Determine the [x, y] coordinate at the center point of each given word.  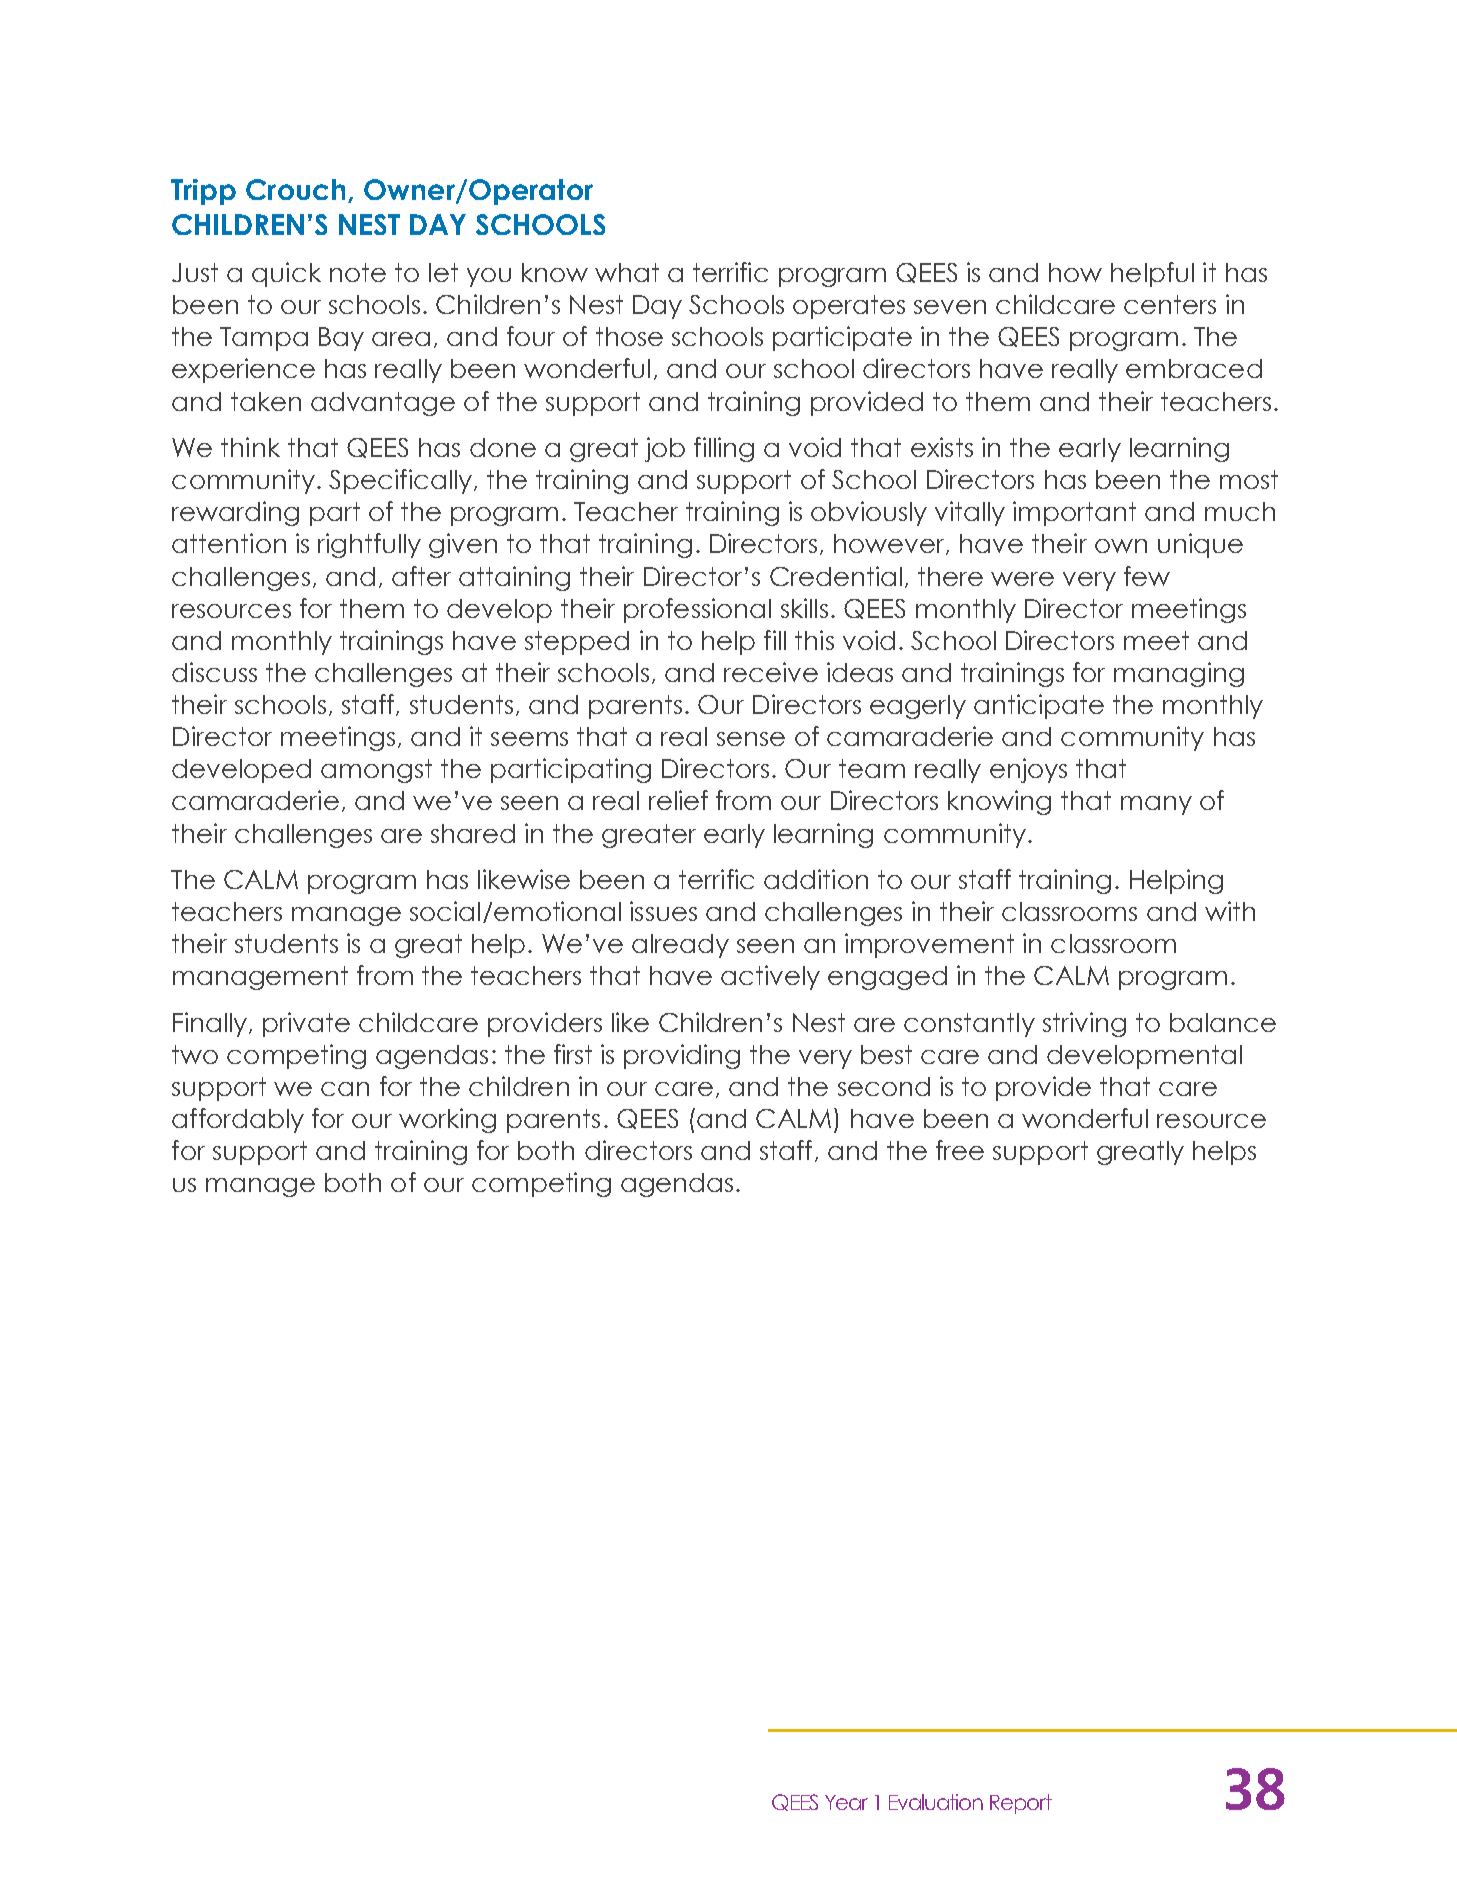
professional [697, 610]
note [358, 272]
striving [1084, 1024]
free [960, 1150]
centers [1170, 304]
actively [770, 977]
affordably [238, 1120]
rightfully [369, 545]
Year [846, 1802]
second [884, 1086]
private [306, 1024]
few [1147, 576]
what [627, 272]
